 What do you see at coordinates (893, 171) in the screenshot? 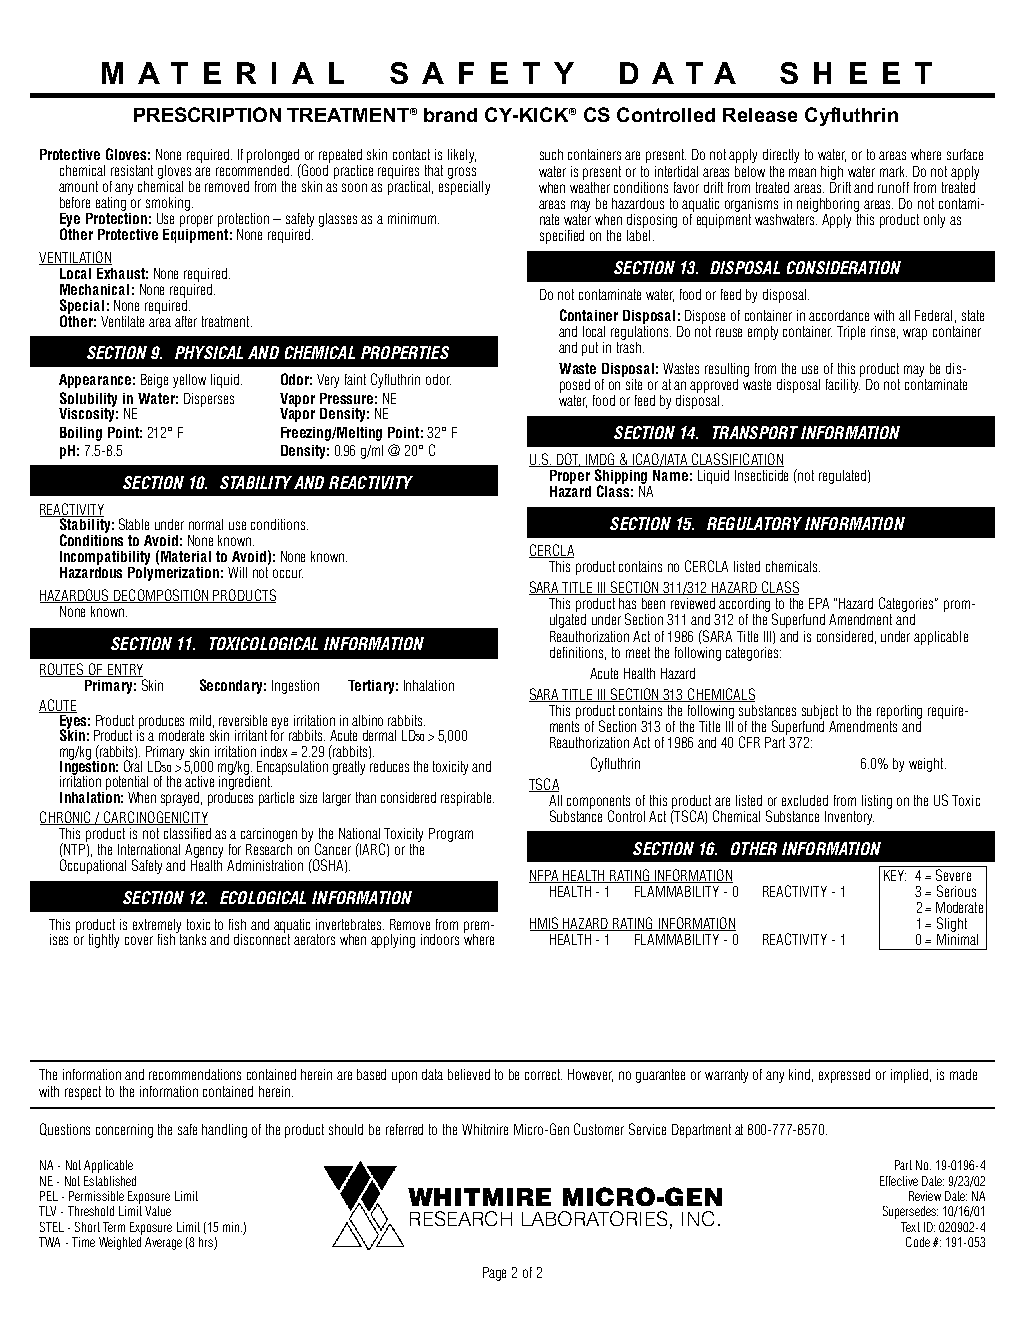
I see `mark` at bounding box center [893, 171].
